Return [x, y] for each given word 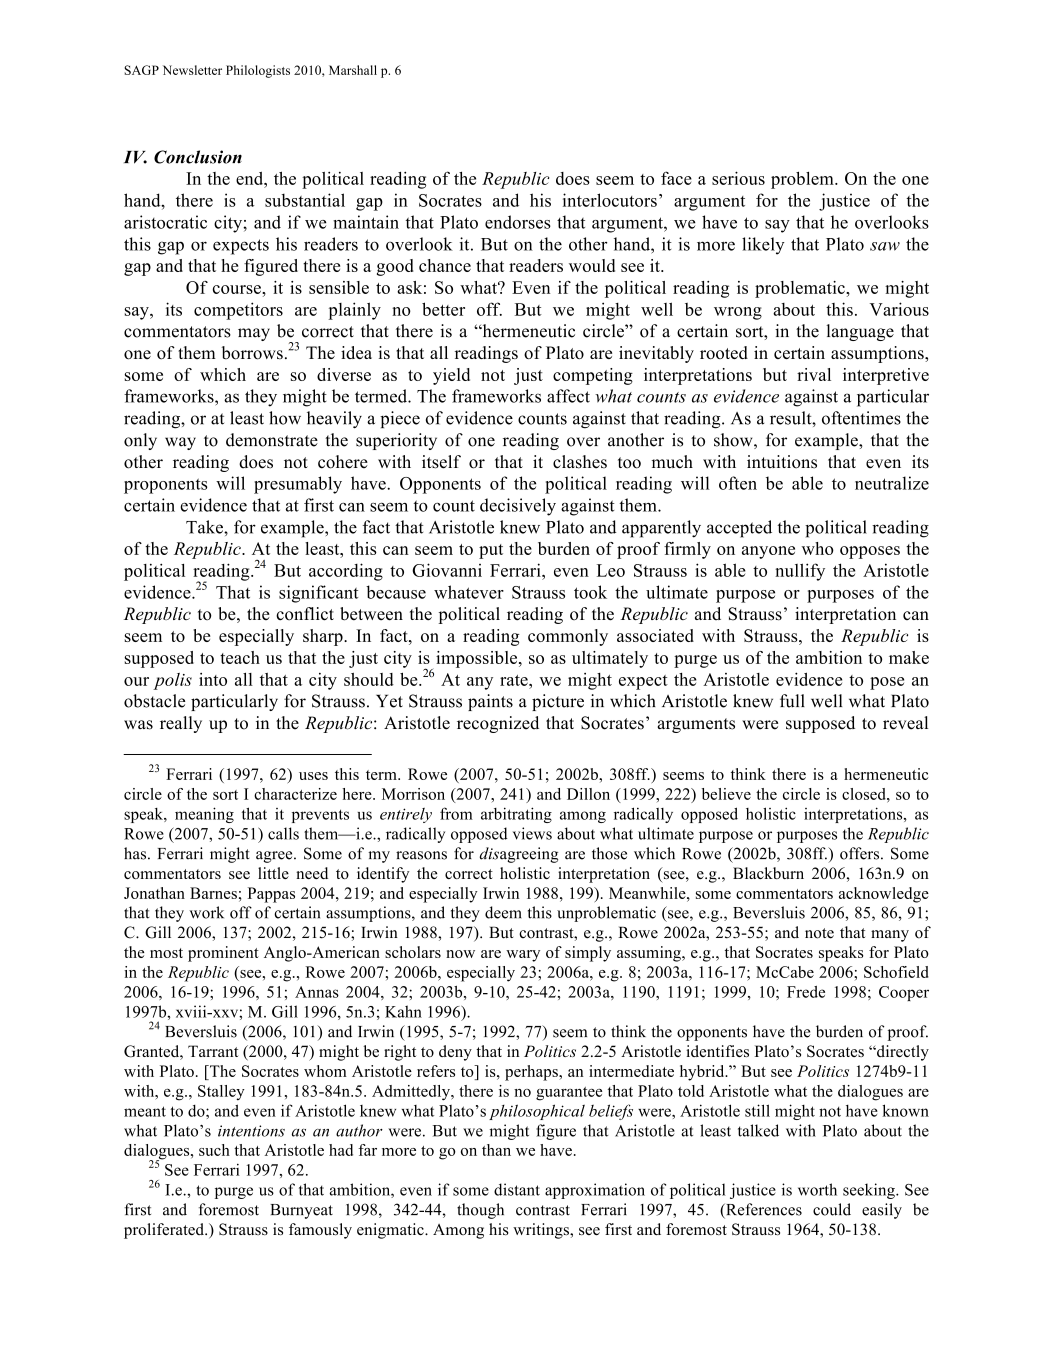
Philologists [258, 71]
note [819, 933]
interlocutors [610, 200]
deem [503, 912]
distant [517, 1189]
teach [240, 657]
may [254, 334]
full [792, 701]
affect [568, 396]
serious [738, 178]
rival [814, 374]
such [214, 1150]
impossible [478, 659]
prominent [223, 954]
